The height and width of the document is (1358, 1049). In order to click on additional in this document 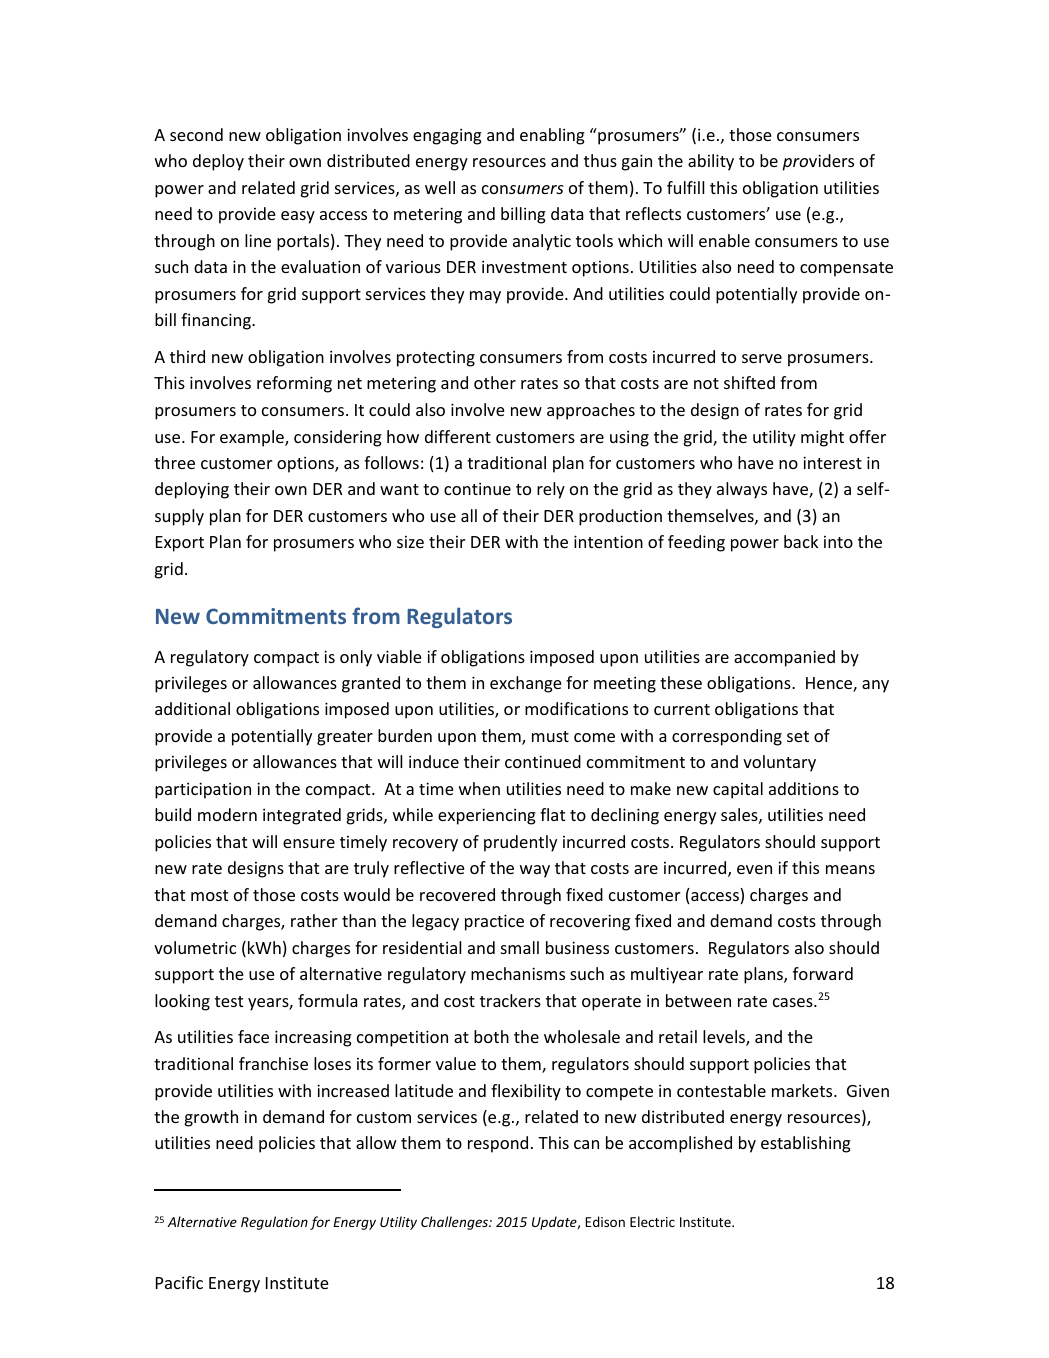, I will do `click(192, 708)`.
